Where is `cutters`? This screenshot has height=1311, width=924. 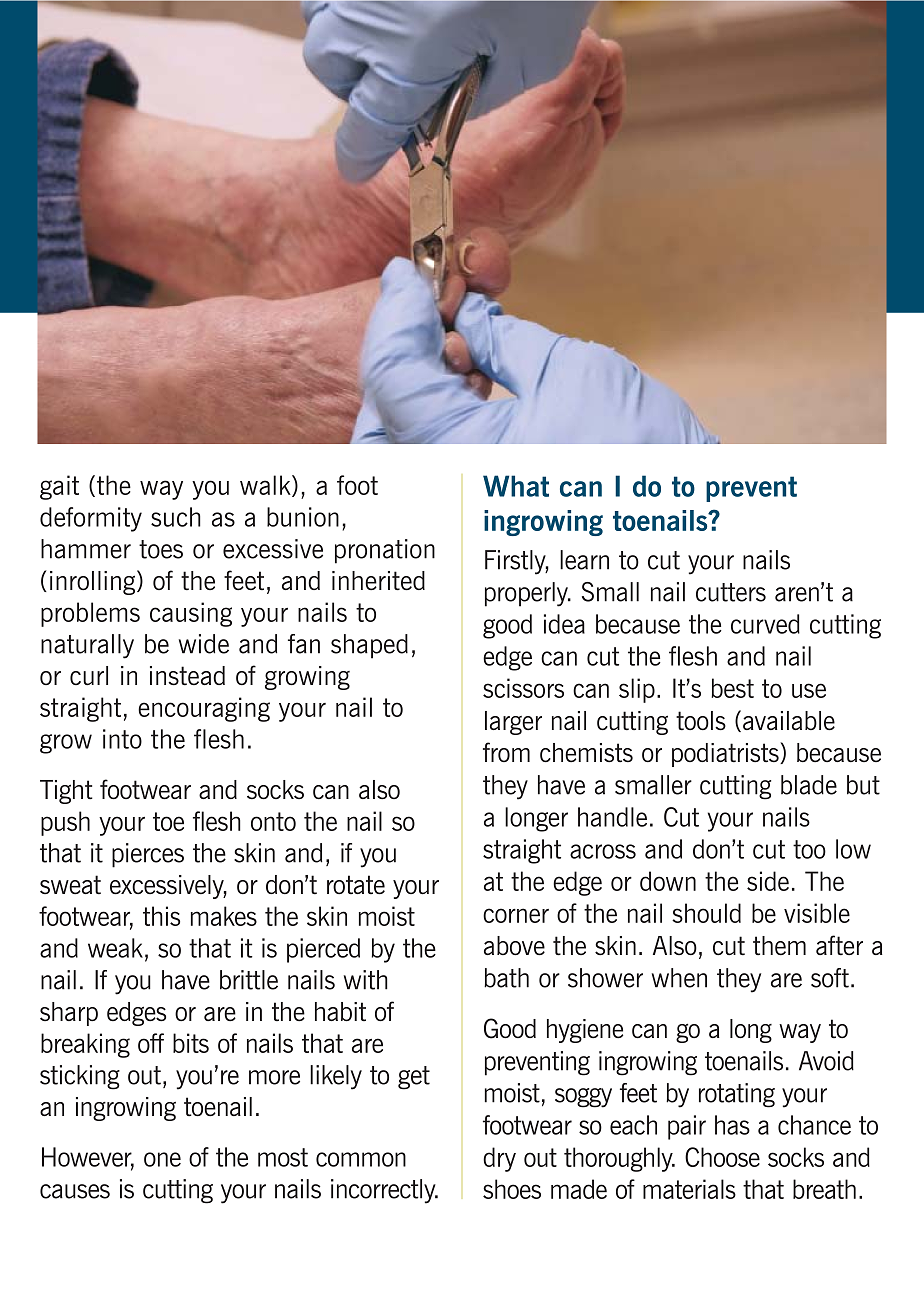
cutters is located at coordinates (731, 592).
